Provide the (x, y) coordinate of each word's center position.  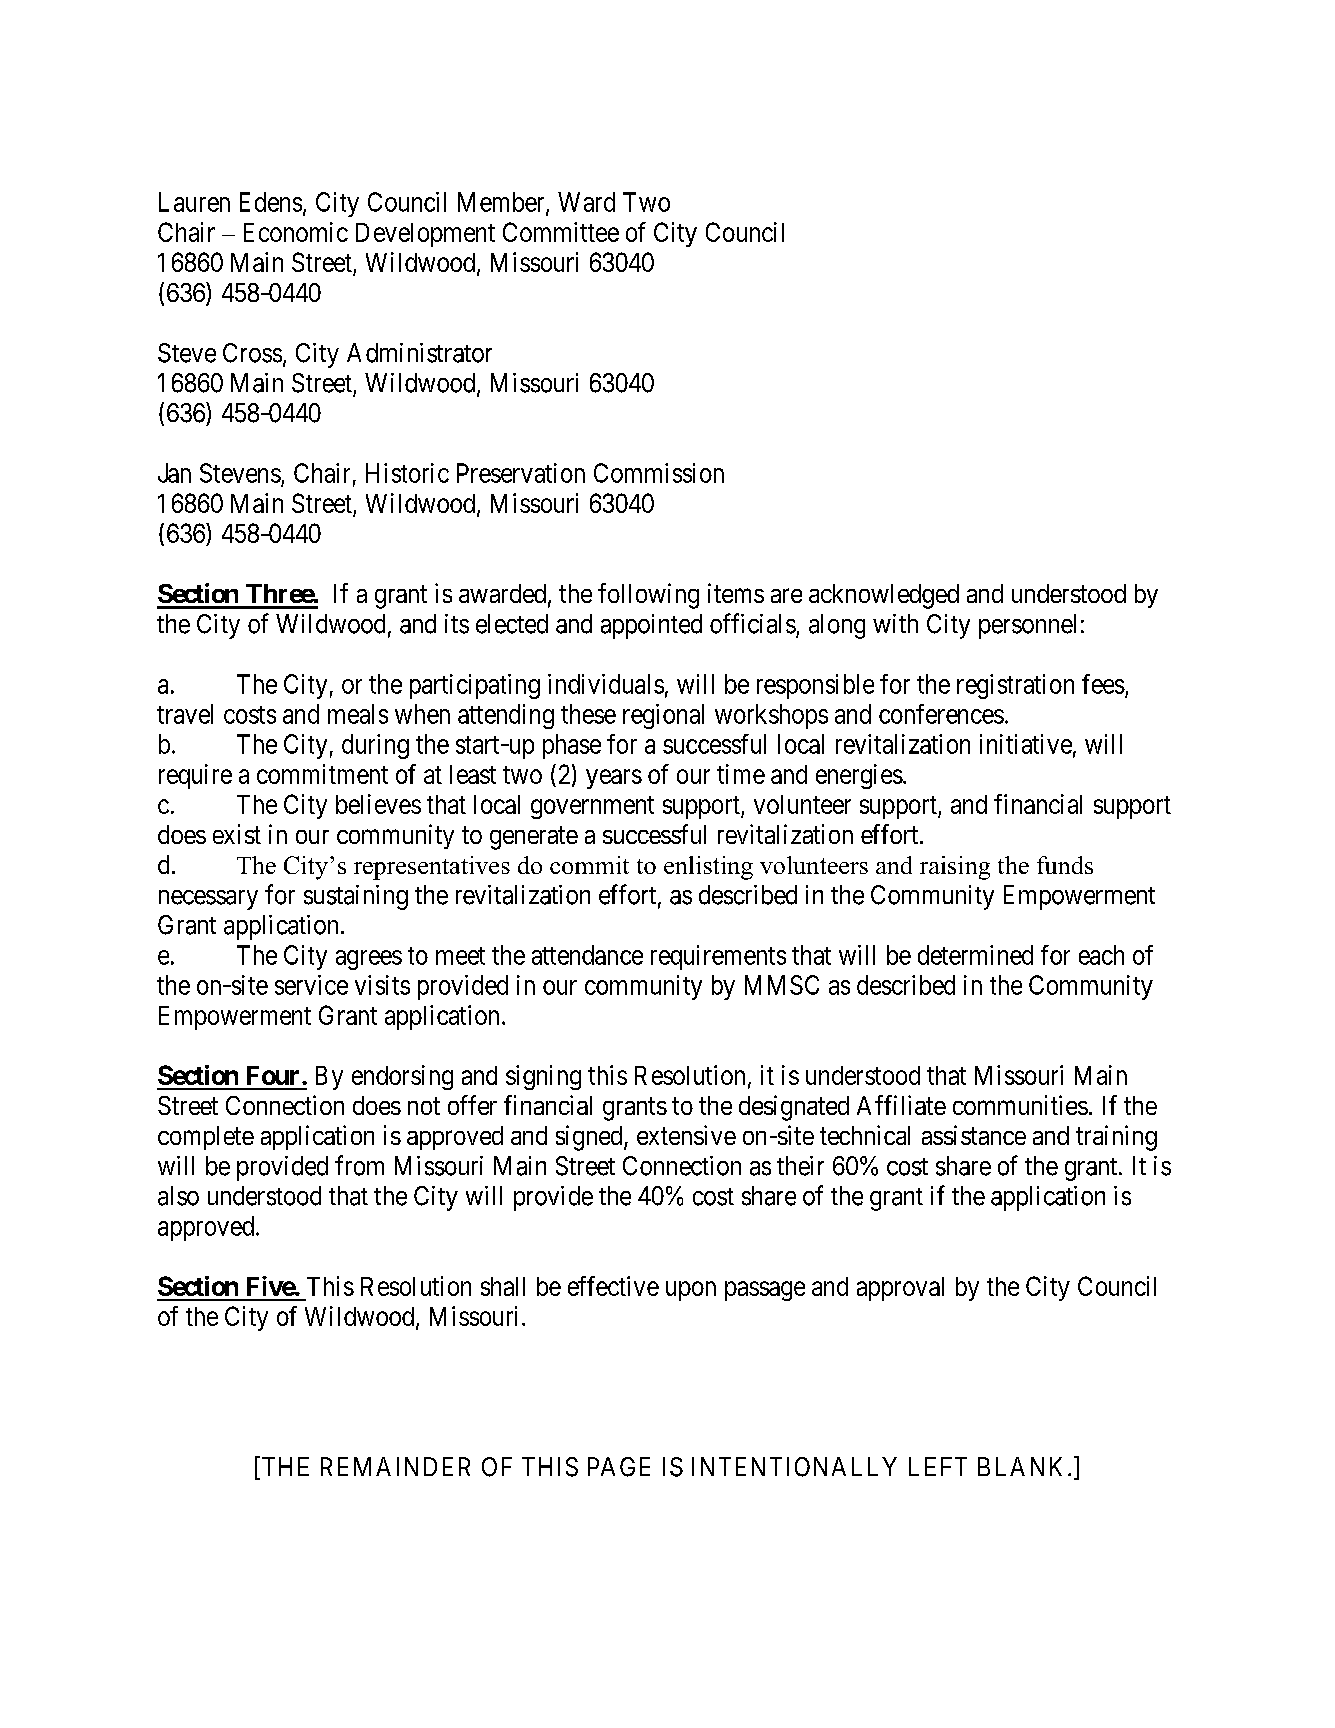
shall (503, 1286)
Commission (659, 473)
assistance (974, 1135)
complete (206, 1138)
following (648, 596)
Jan (174, 473)
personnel (1027, 626)
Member (502, 203)
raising (955, 868)
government (592, 807)
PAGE (619, 1467)
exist (237, 834)
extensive (686, 1135)
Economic (296, 232)
